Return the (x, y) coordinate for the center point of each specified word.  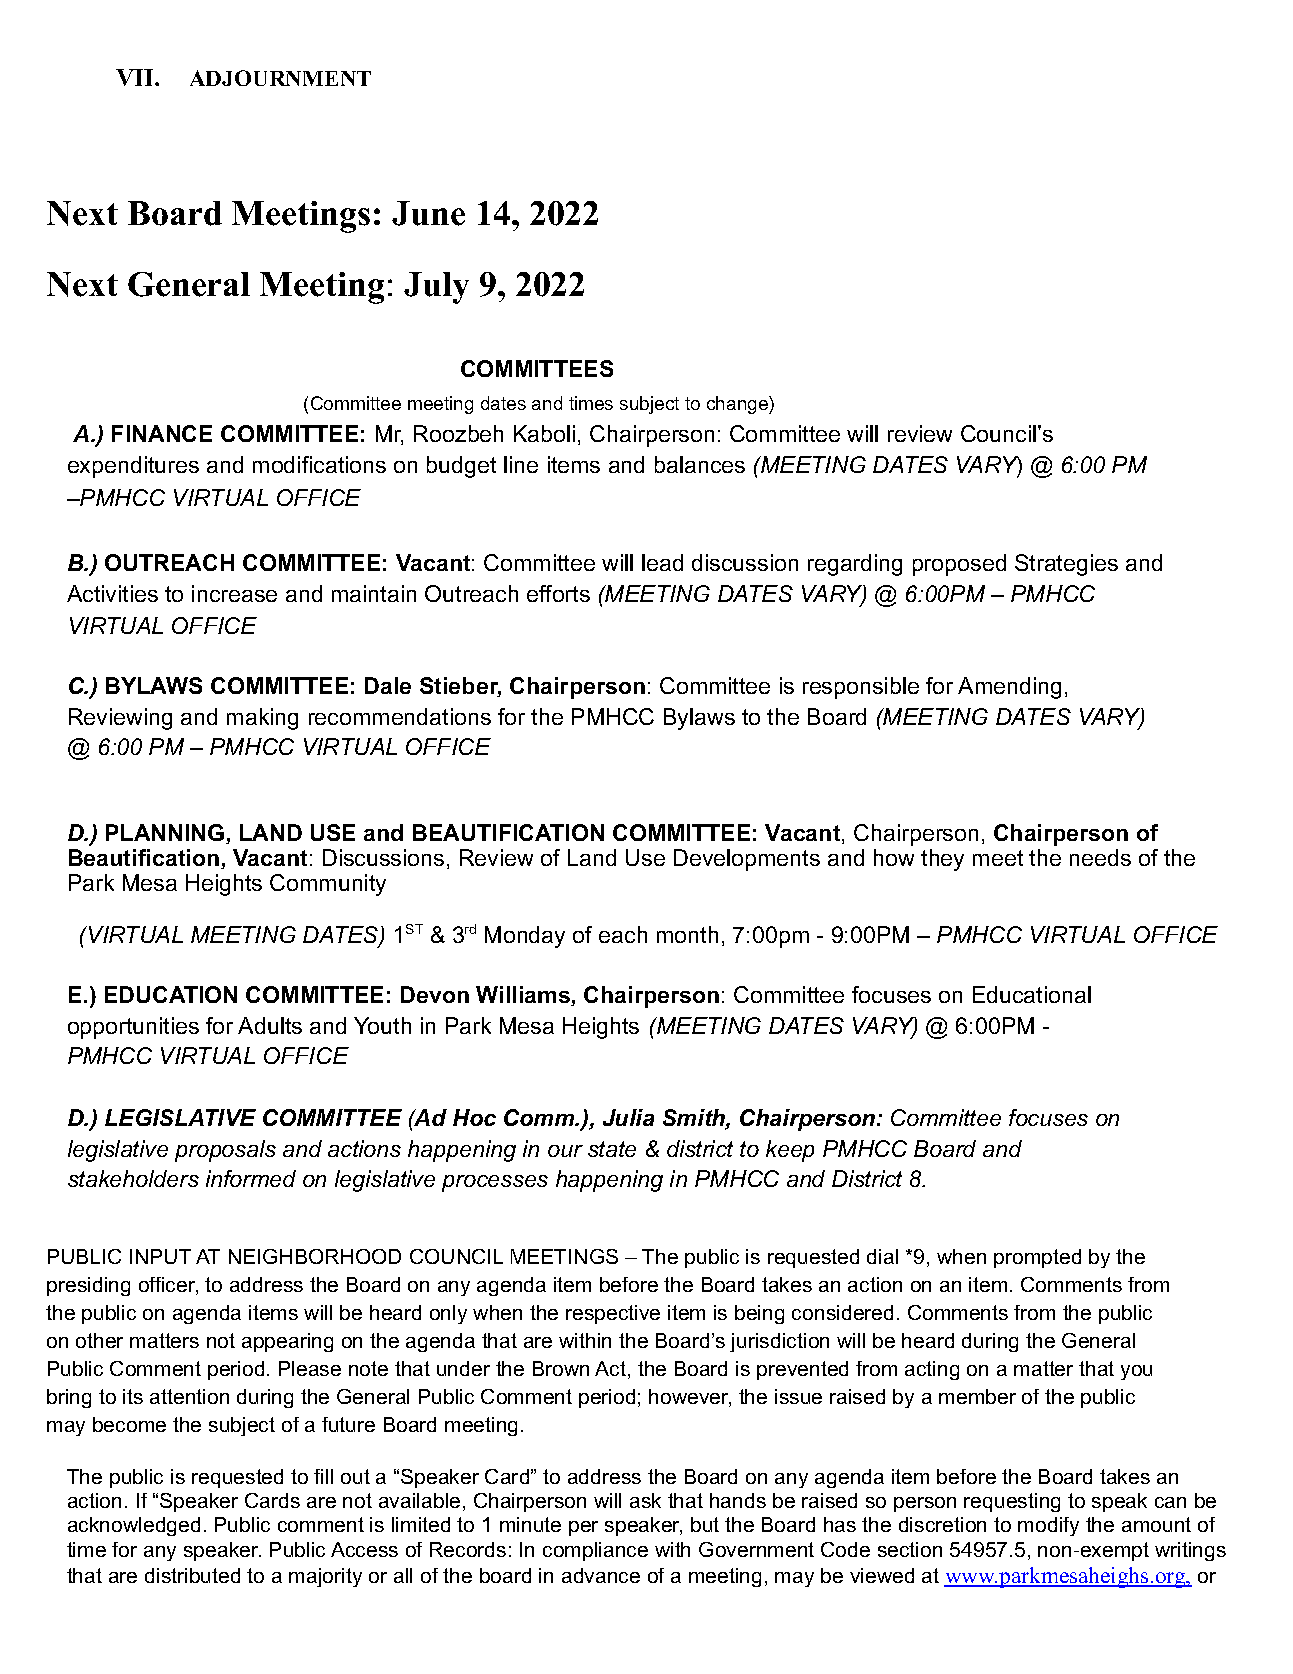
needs (1100, 857)
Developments (747, 860)
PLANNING (166, 834)
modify (1048, 1526)
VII (136, 77)
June (428, 213)
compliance (595, 1551)
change (738, 405)
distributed (192, 1575)
